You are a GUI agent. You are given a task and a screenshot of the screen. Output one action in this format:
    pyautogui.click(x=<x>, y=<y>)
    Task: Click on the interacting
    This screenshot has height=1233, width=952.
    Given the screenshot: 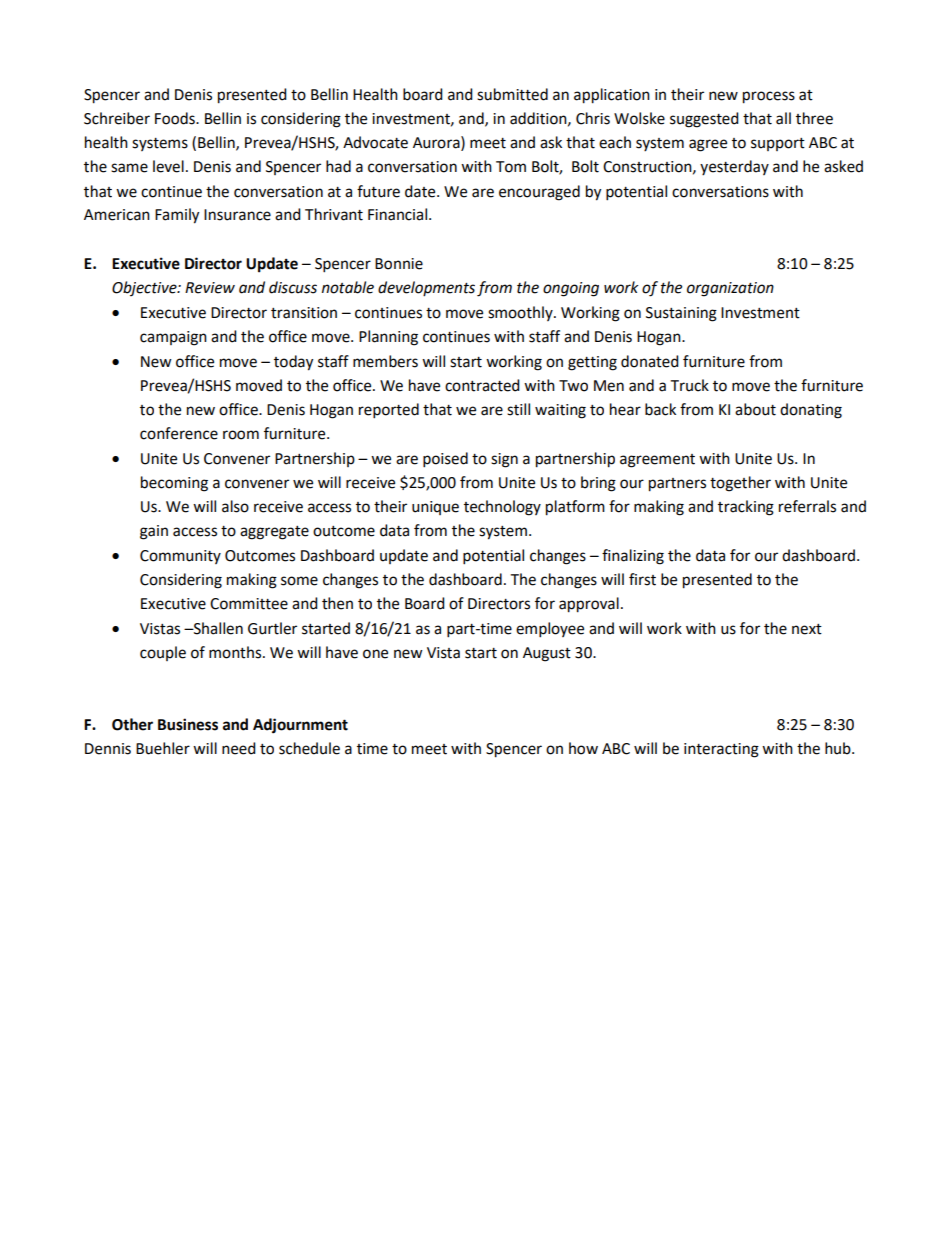 What is the action you would take?
    pyautogui.click(x=721, y=750)
